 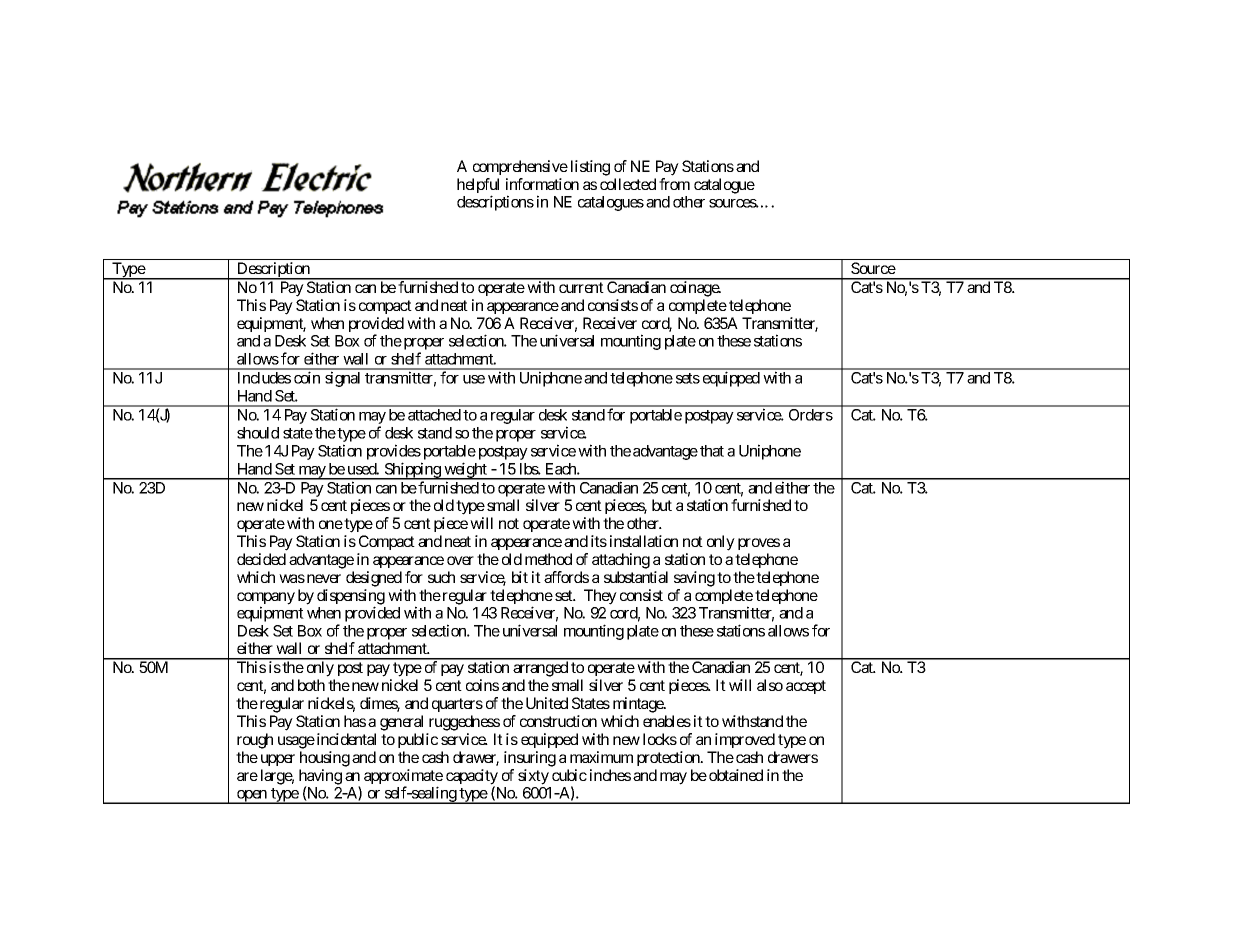 I want to click on insuring, so click(x=530, y=759).
